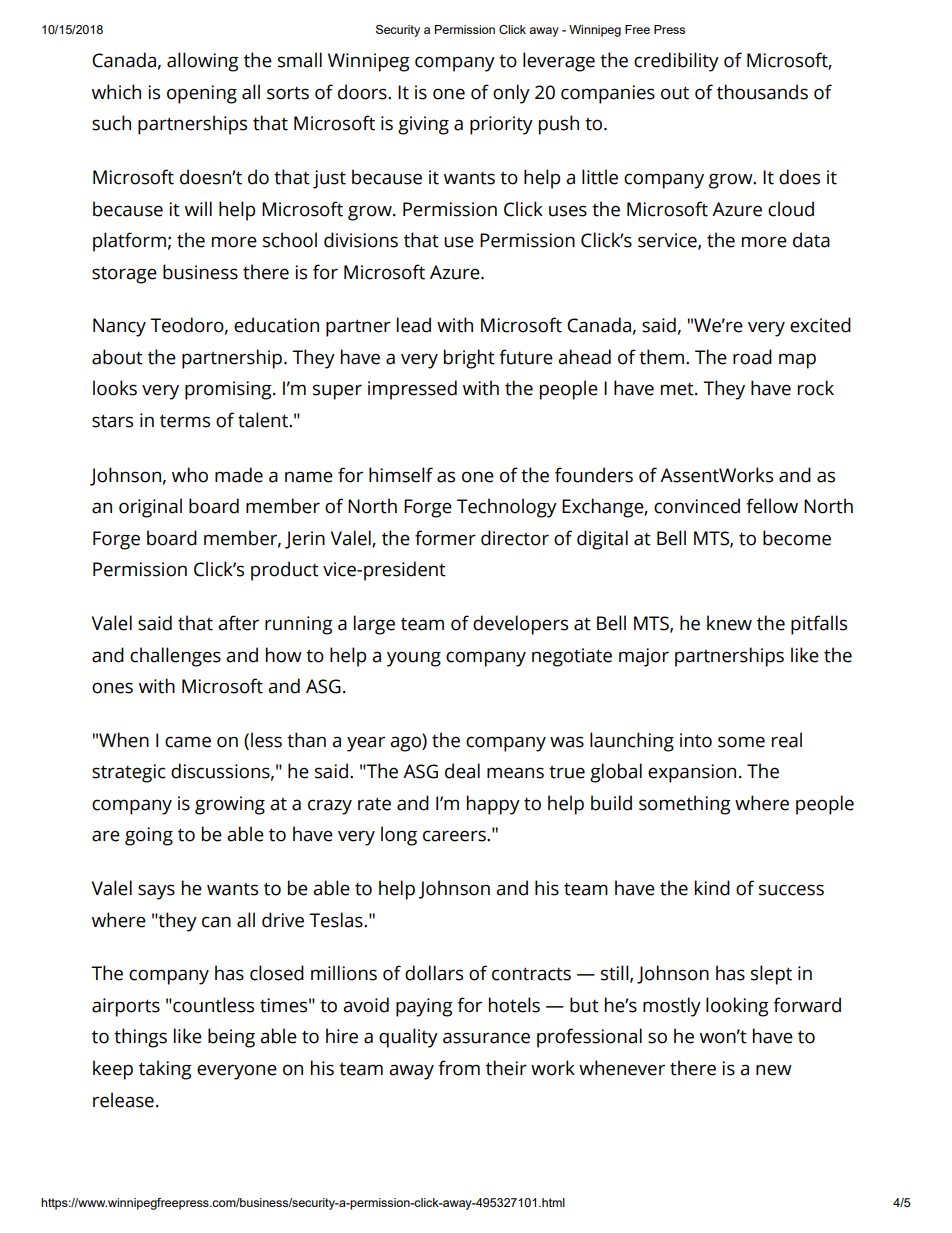 The height and width of the page is (1233, 952). Describe the element at coordinates (696, 740) in the page. I see `into` at that location.
